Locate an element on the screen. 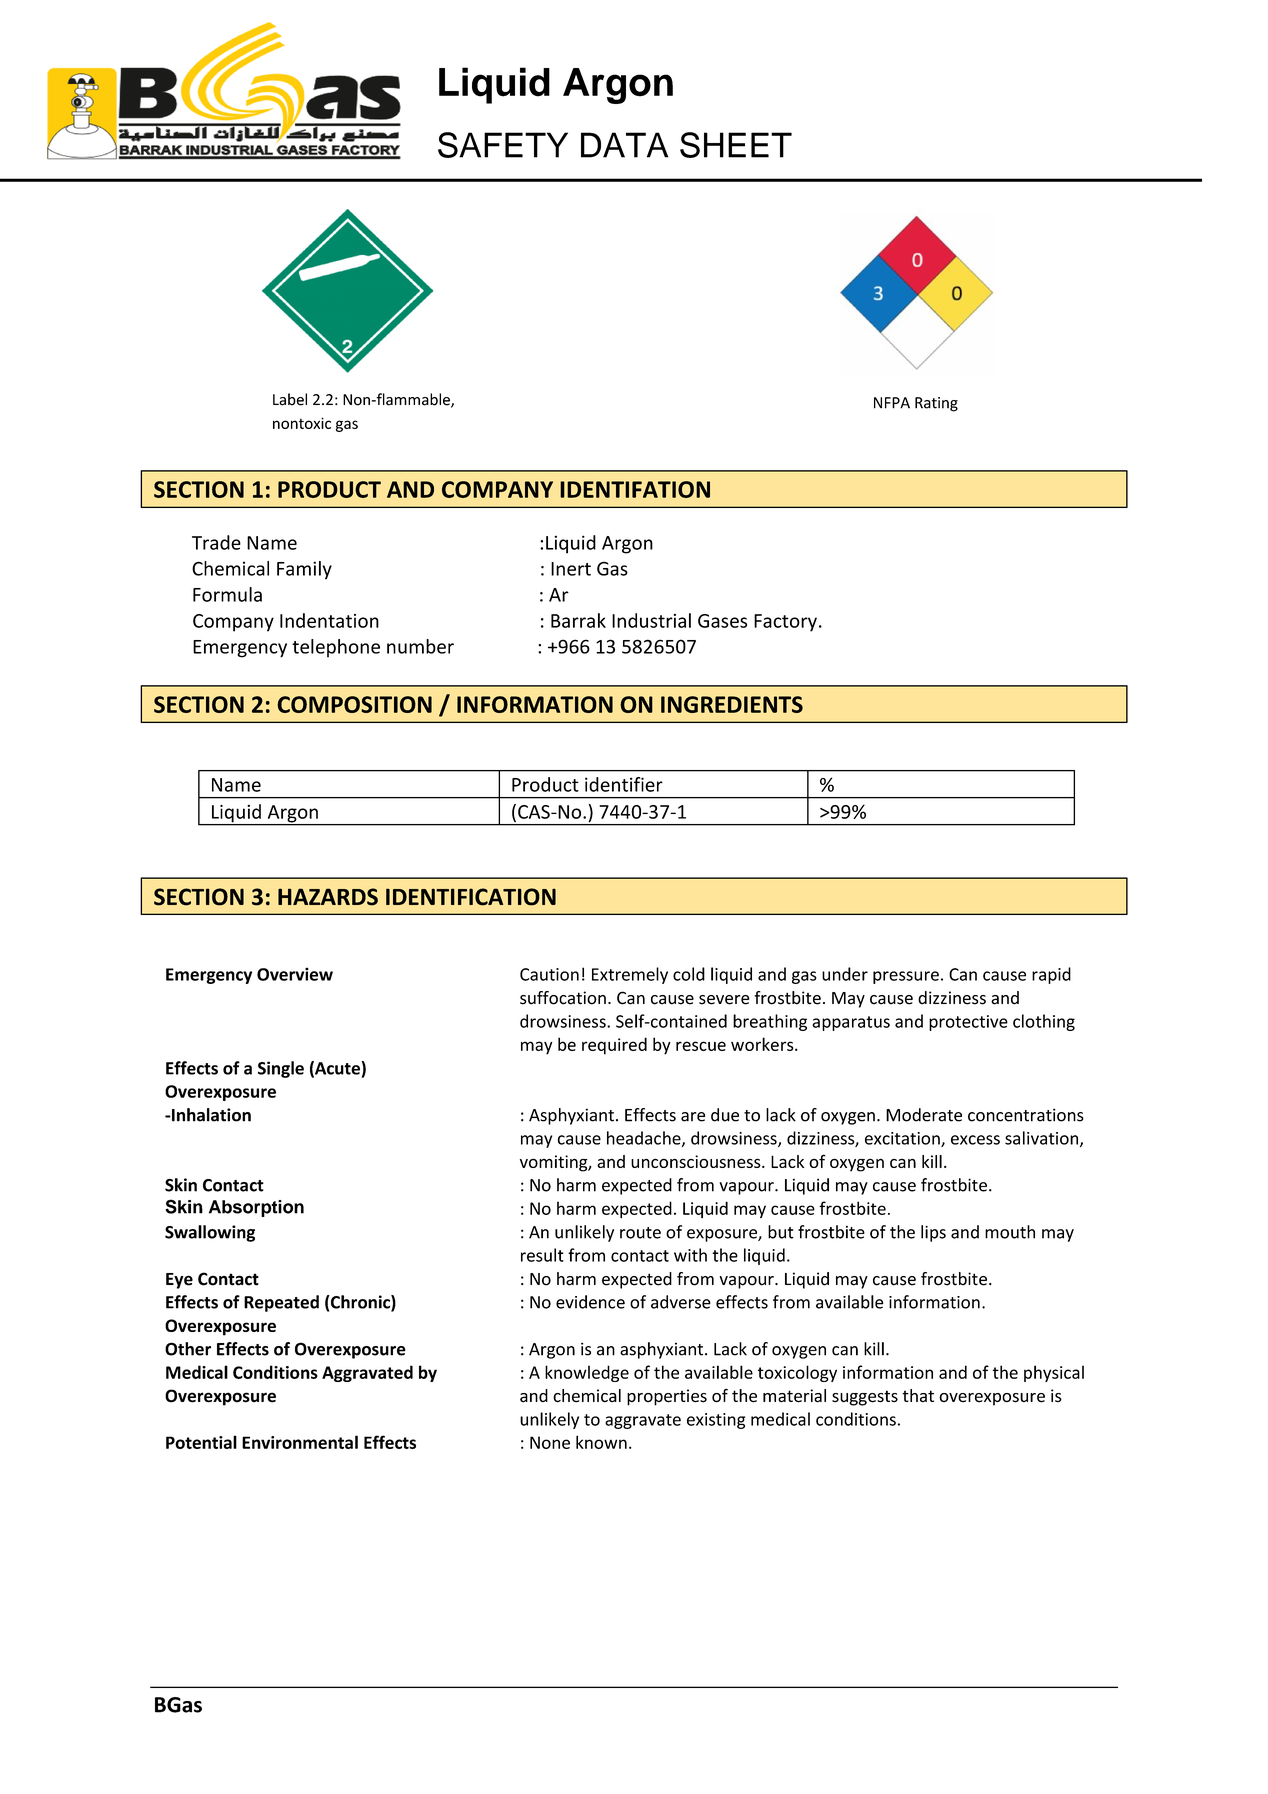  DATA is located at coordinates (624, 145).
